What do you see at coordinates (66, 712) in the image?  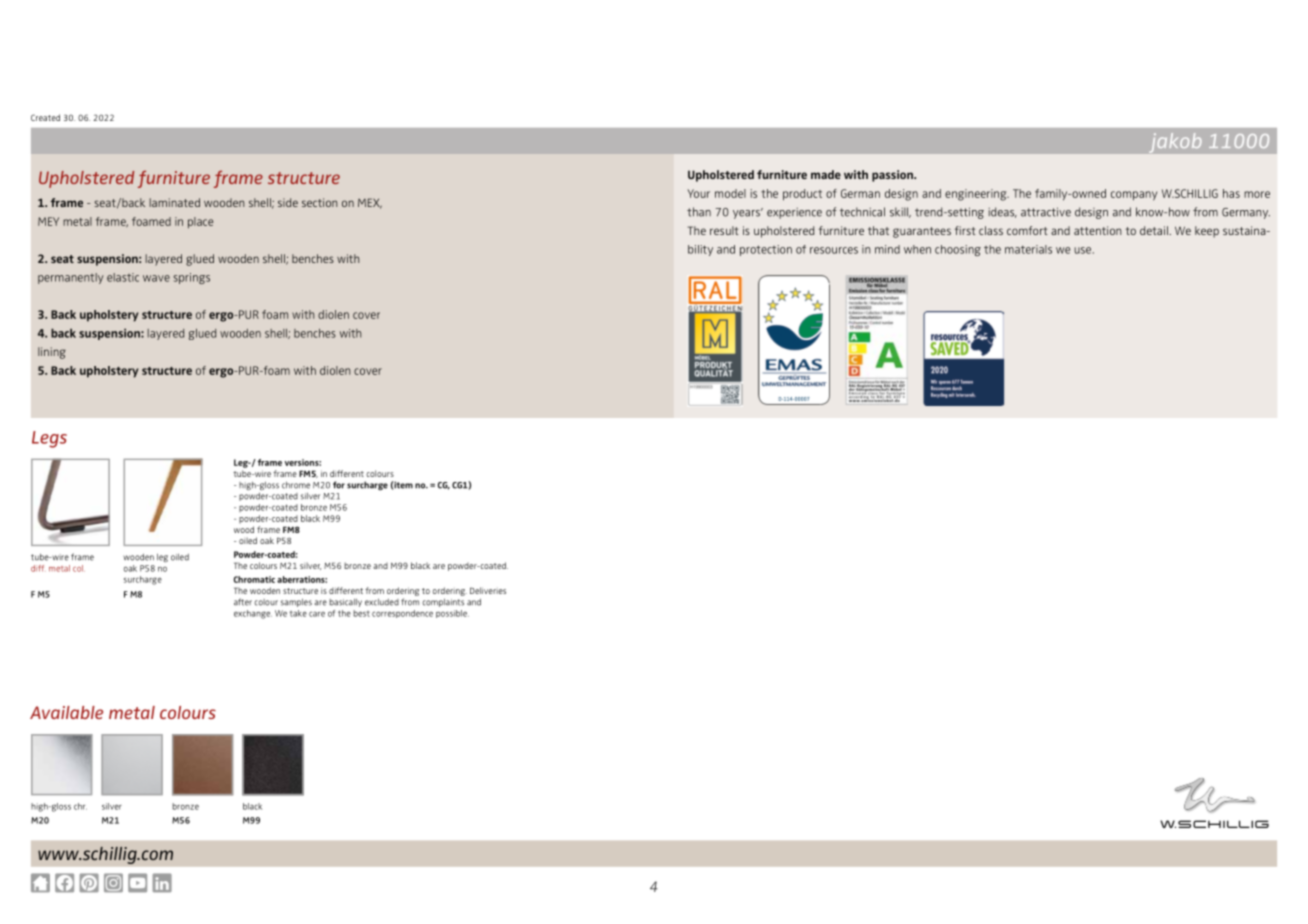 I see `Available` at bounding box center [66, 712].
